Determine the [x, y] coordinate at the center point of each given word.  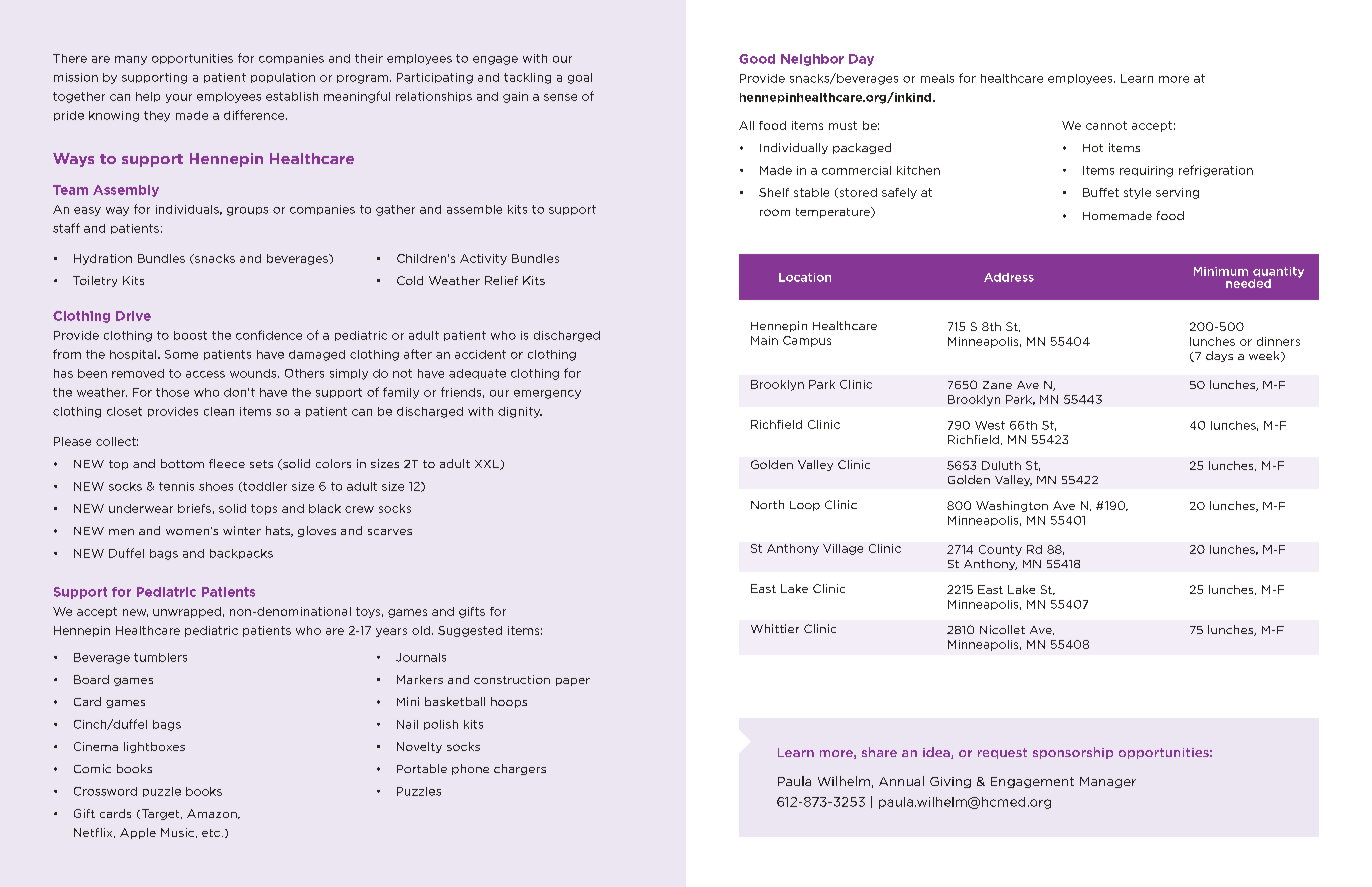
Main [764, 340]
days [1219, 356]
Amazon [213, 814]
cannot [1106, 125]
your [179, 98]
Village [843, 549]
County [1000, 550]
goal [580, 78]
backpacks [241, 554]
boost [190, 335]
